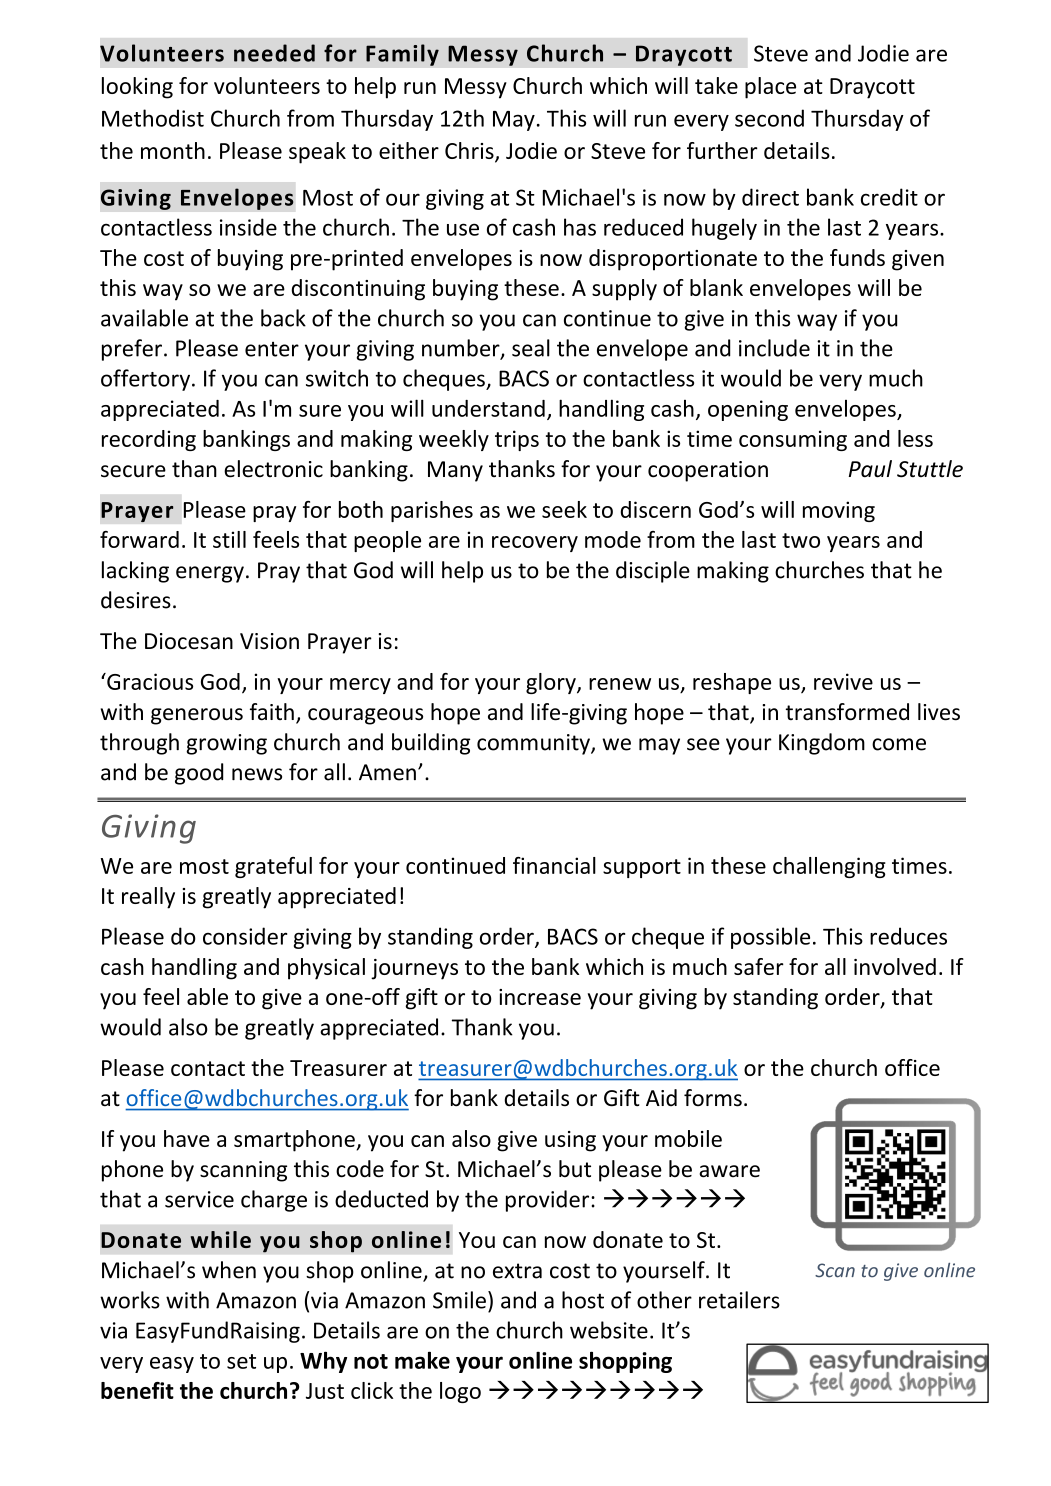 Image resolution: width=1051 pixels, height=1486 pixels. I want to click on Chris, so click(470, 152).
